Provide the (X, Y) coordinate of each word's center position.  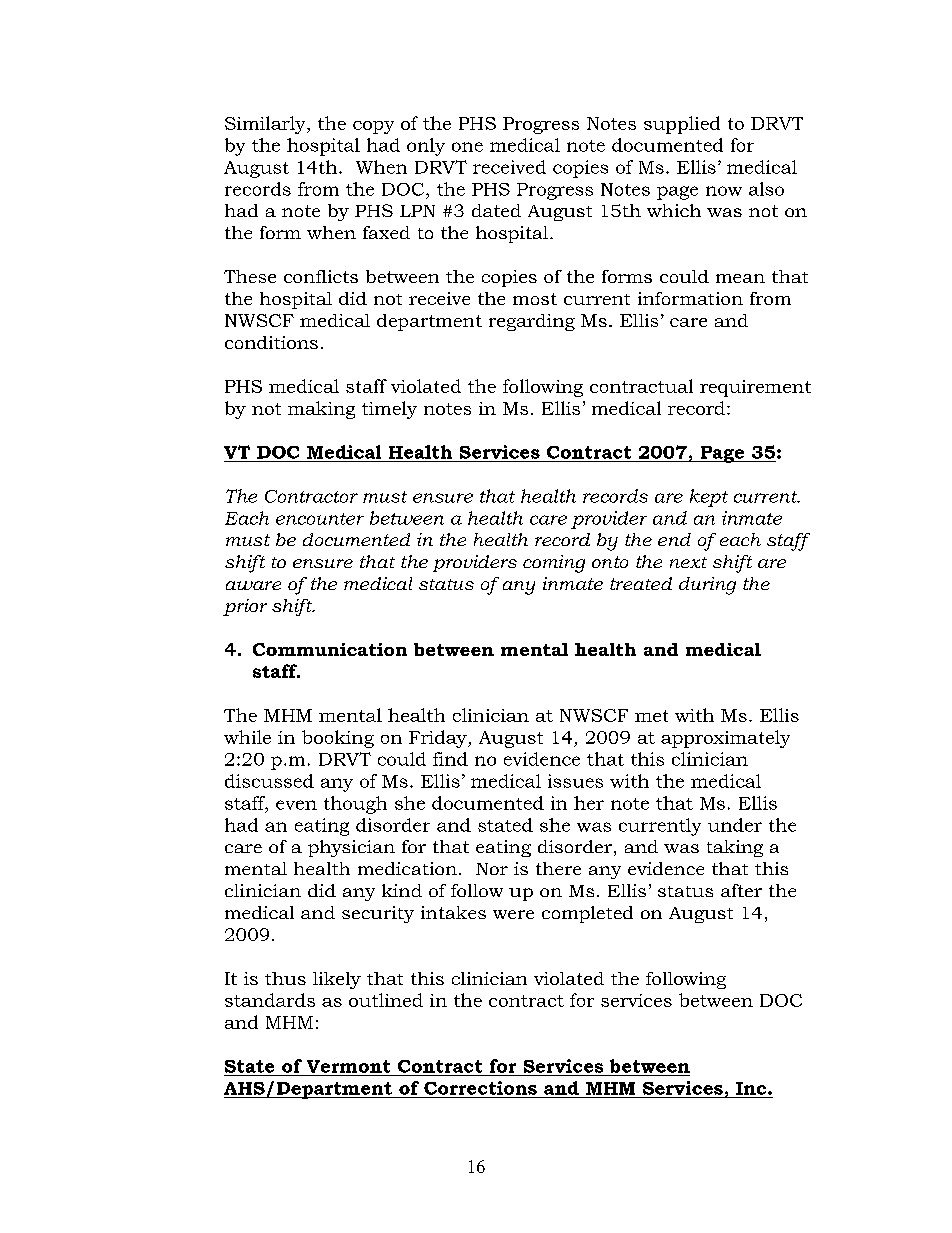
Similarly (266, 125)
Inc (752, 1088)
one (467, 147)
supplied (682, 125)
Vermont (348, 1066)
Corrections (480, 1088)
